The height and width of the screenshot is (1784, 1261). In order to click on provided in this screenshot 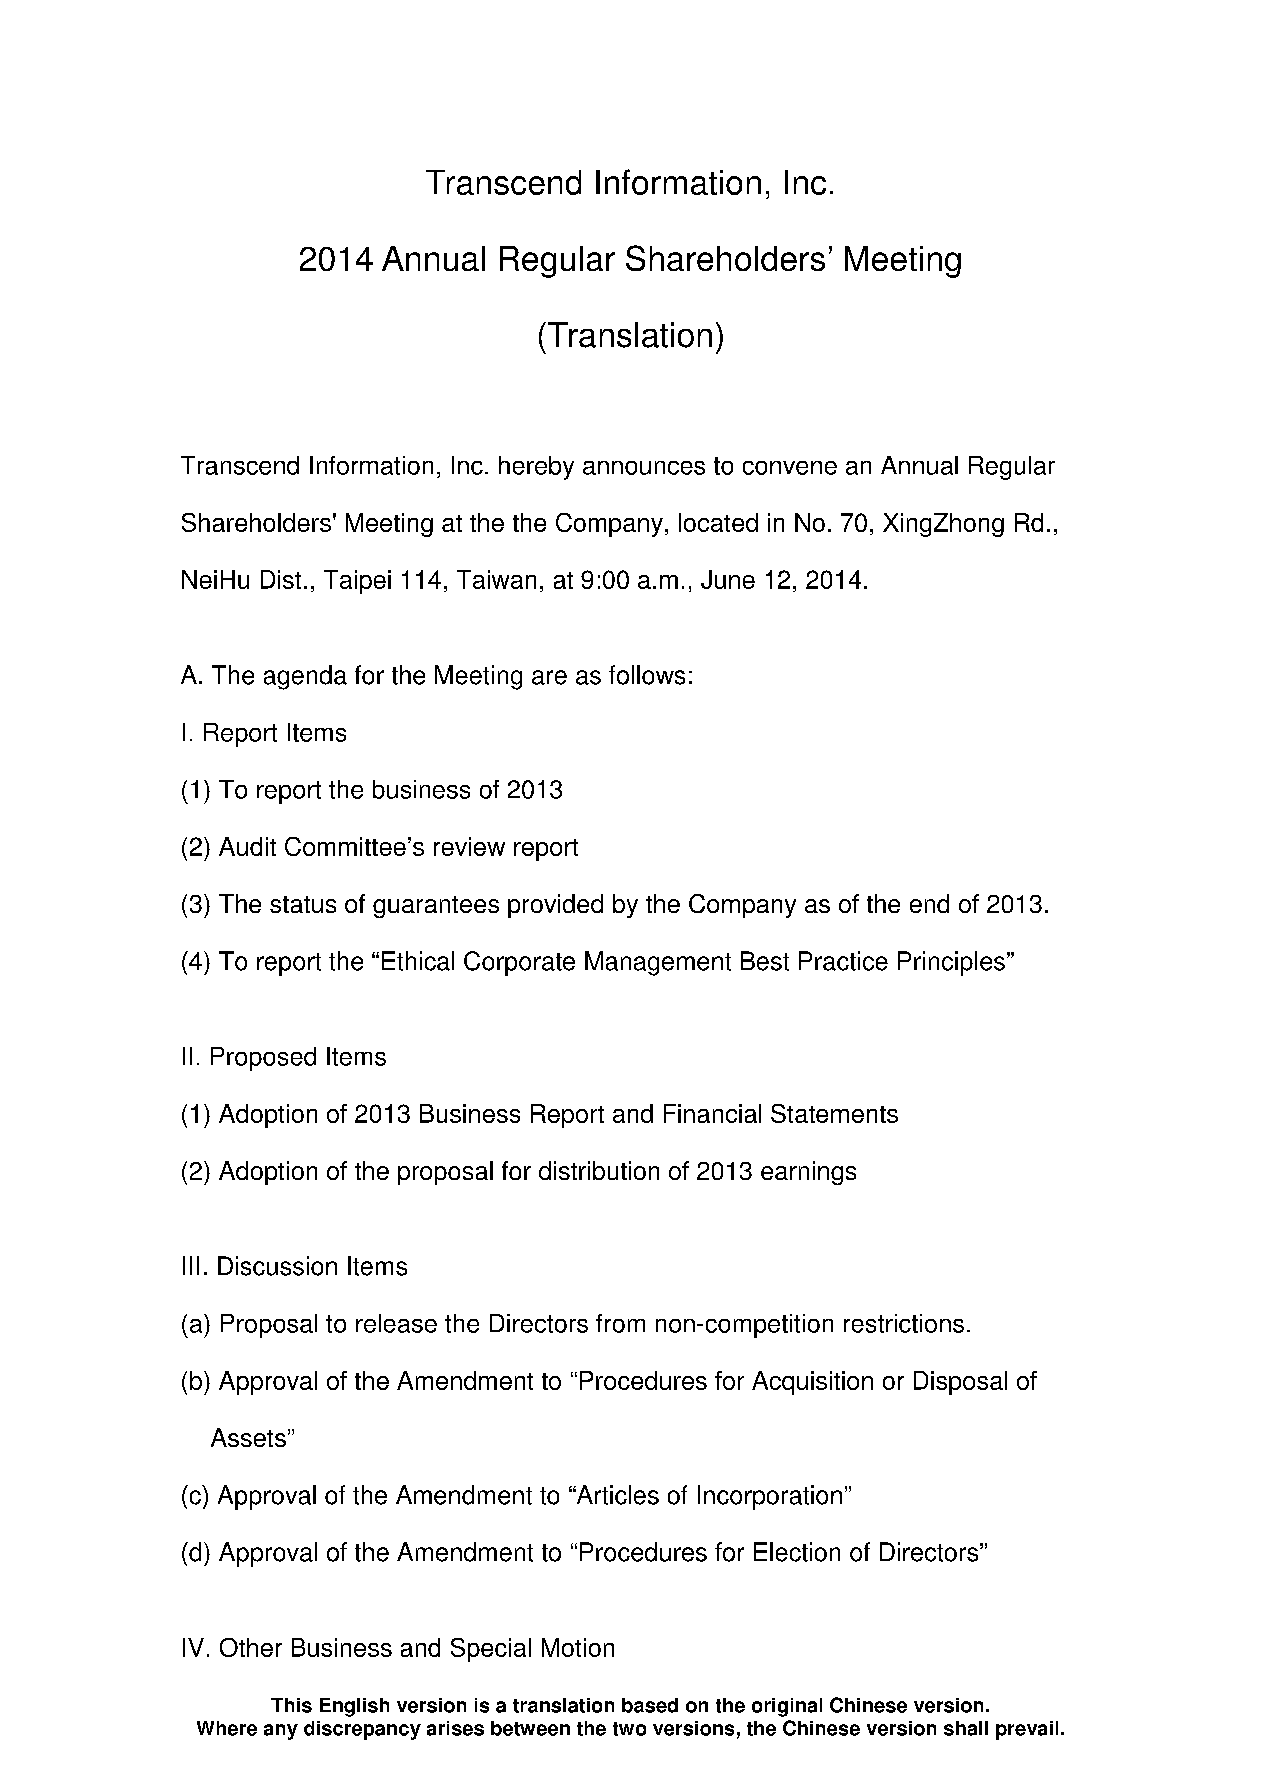, I will do `click(555, 906)`.
